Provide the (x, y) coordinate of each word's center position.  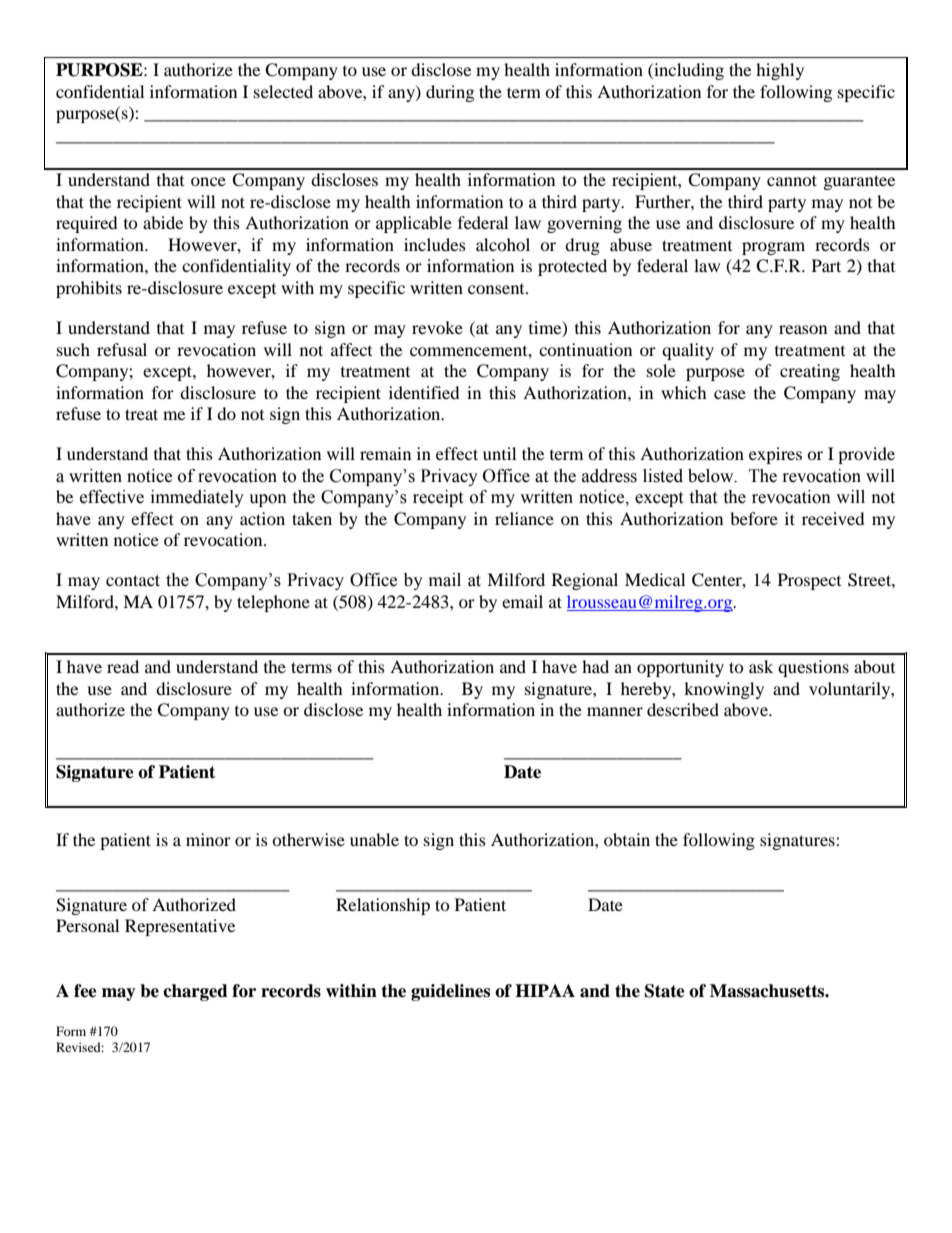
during (450, 93)
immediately (197, 498)
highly (780, 71)
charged (195, 992)
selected (283, 91)
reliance (524, 518)
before (754, 518)
